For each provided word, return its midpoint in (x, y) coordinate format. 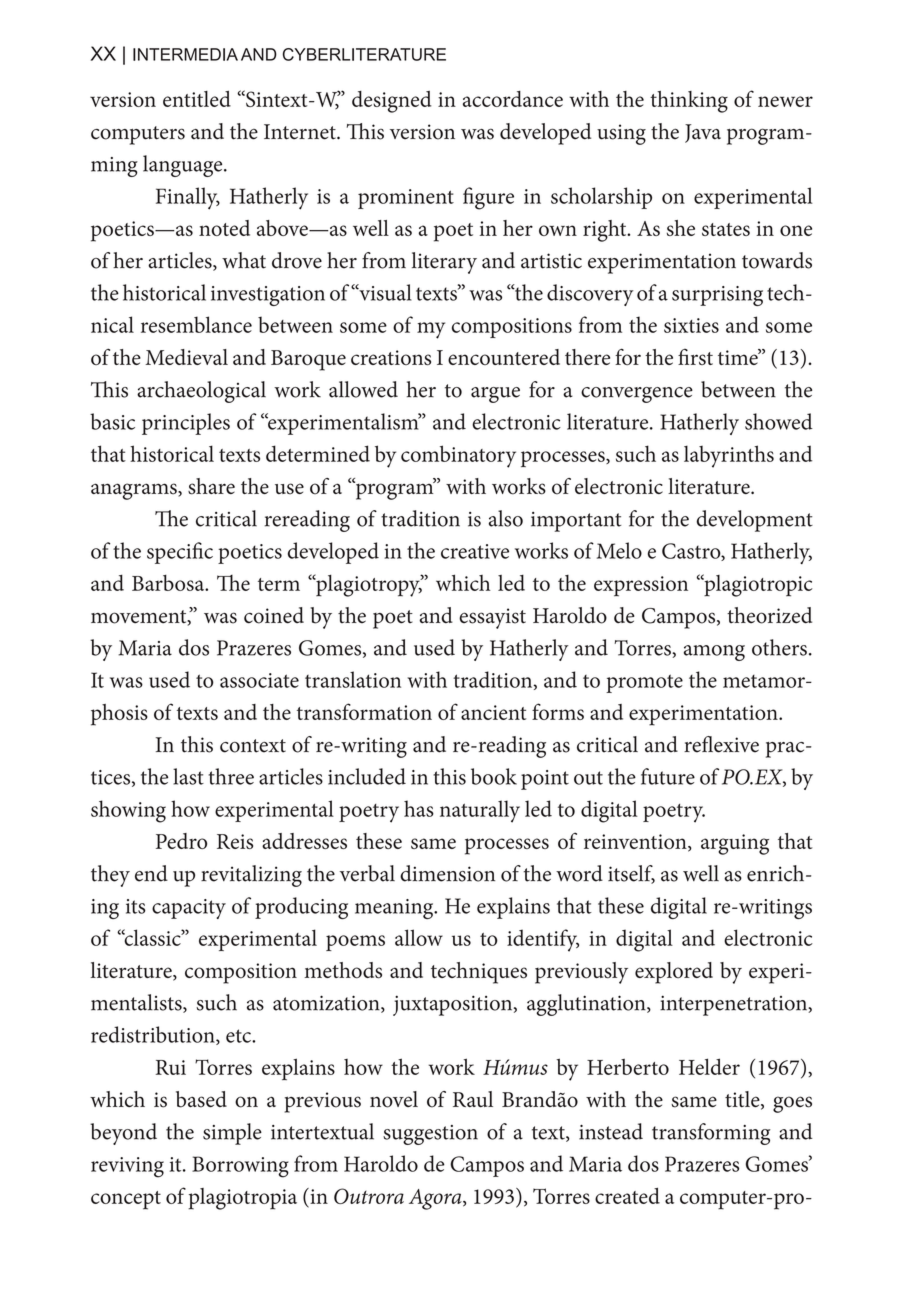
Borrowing (240, 1167)
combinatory (458, 456)
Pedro (181, 841)
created (627, 1196)
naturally (480, 811)
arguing (735, 844)
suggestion (430, 1135)
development (755, 521)
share (211, 486)
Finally (188, 198)
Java (703, 133)
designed (392, 102)
